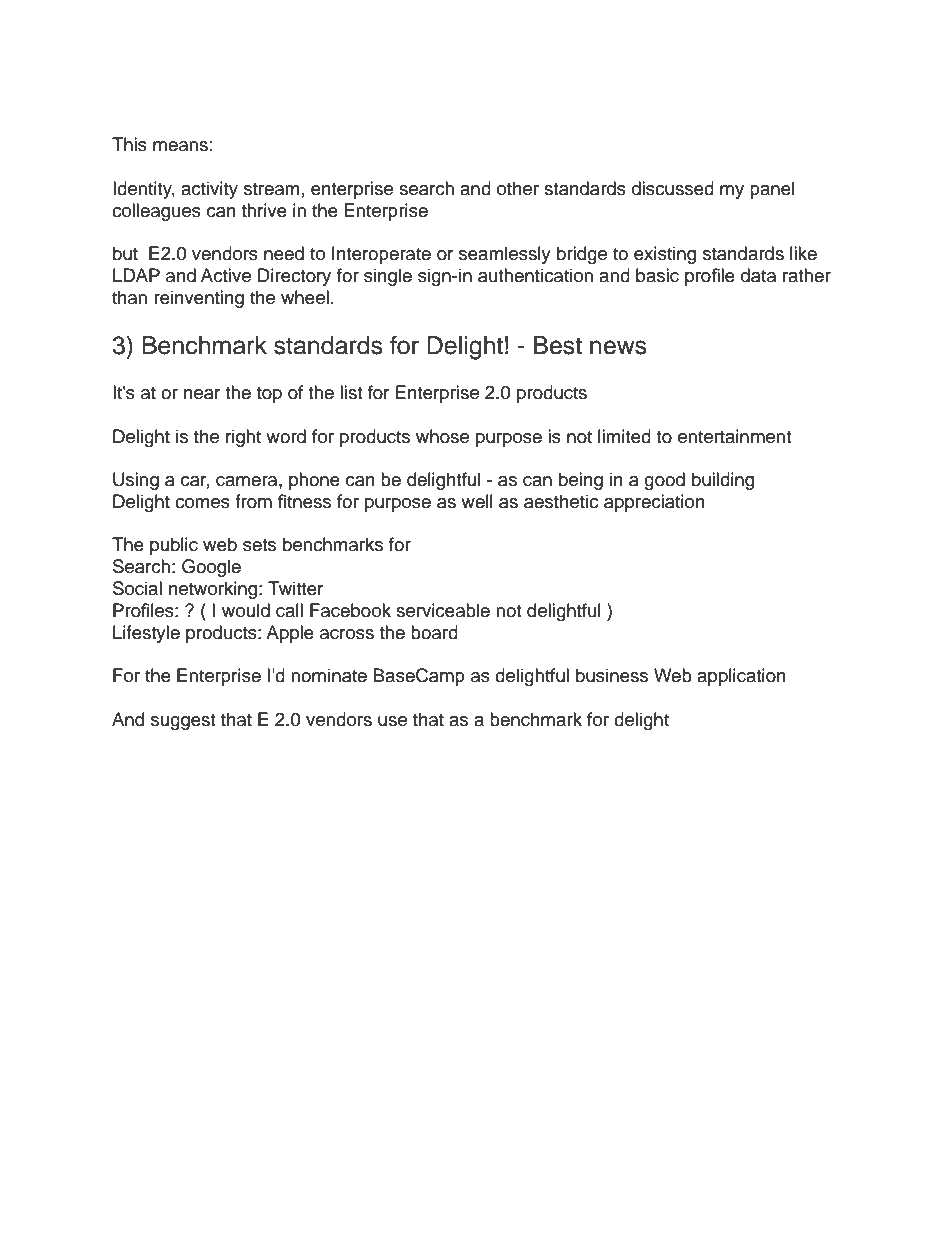 The width and height of the document is (952, 1233). I want to click on suggest, so click(183, 722).
